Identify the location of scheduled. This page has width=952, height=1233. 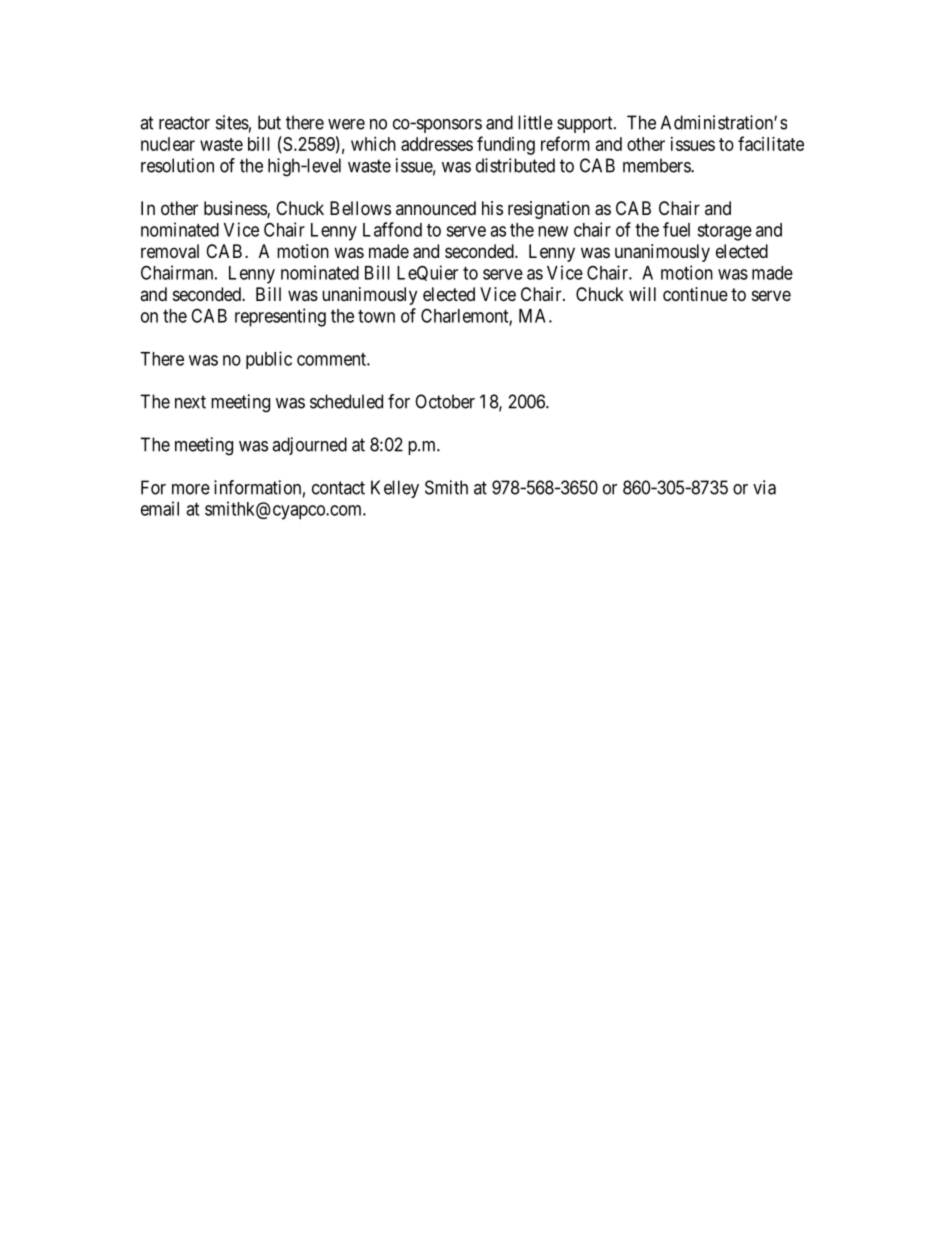
(346, 401).
